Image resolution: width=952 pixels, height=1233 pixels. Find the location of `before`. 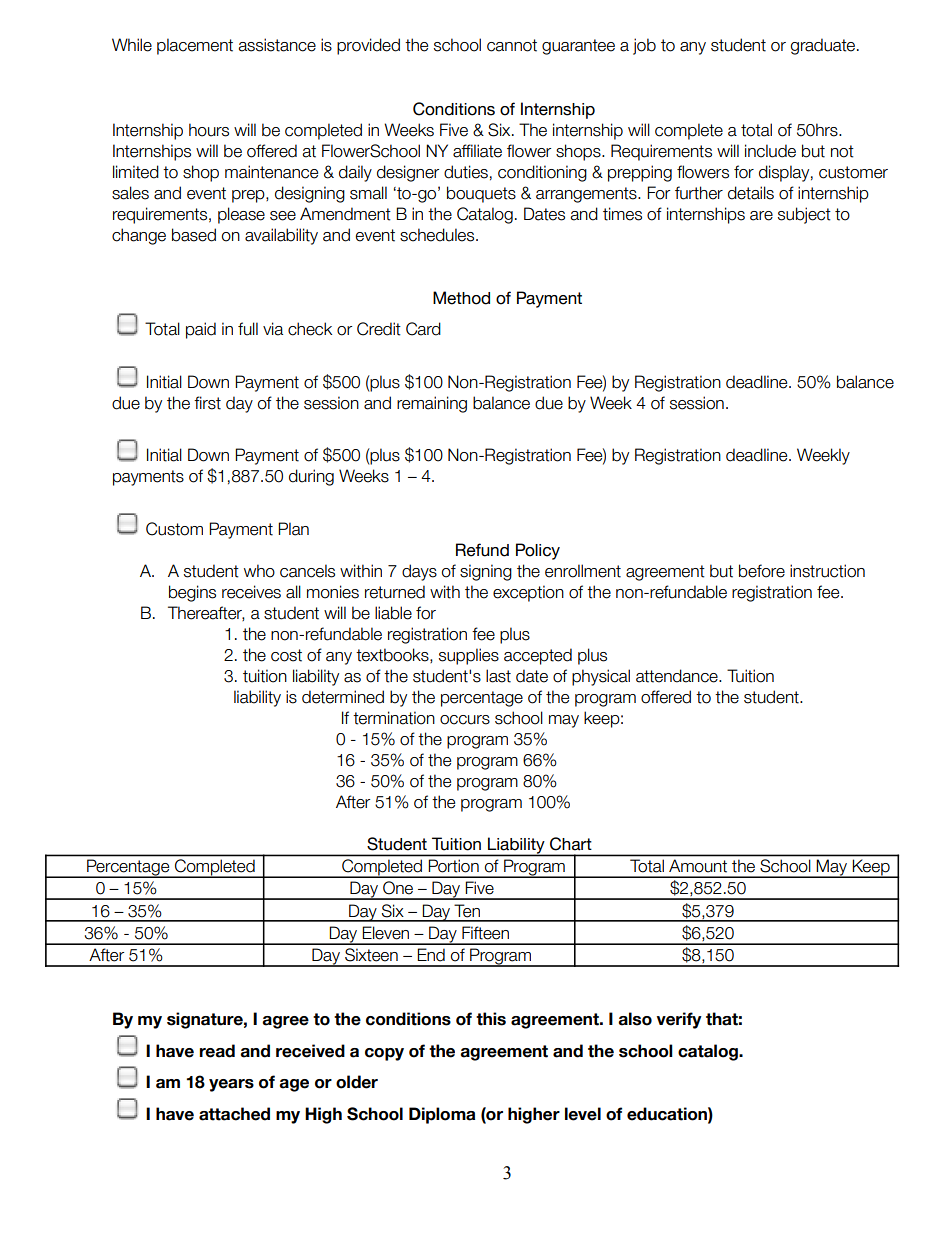

before is located at coordinates (762, 571).
